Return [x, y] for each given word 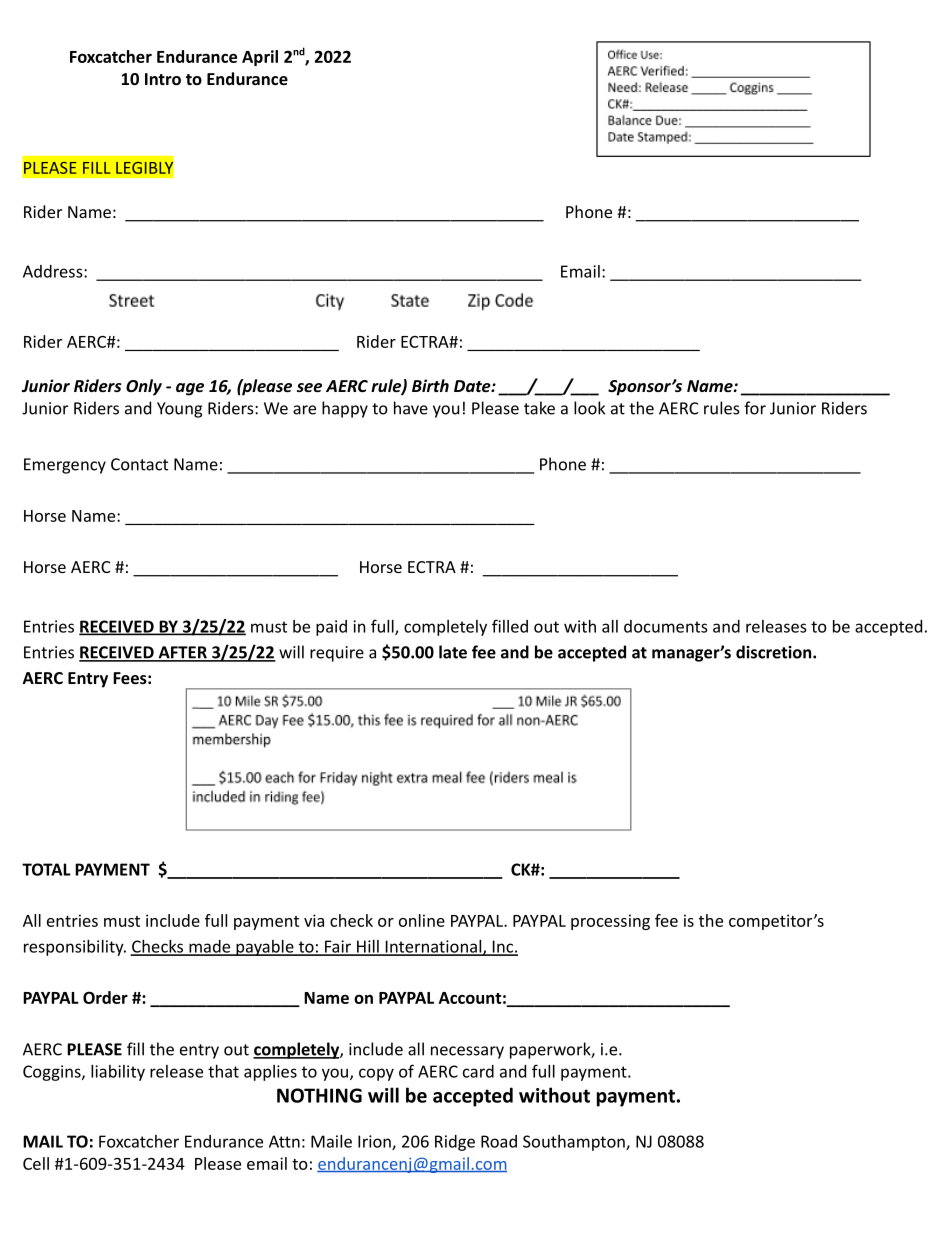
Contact [139, 464]
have [411, 408]
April [260, 58]
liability [118, 1073]
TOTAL [46, 869]
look [589, 408]
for [755, 408]
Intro [163, 79]
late [453, 652]
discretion [775, 652]
